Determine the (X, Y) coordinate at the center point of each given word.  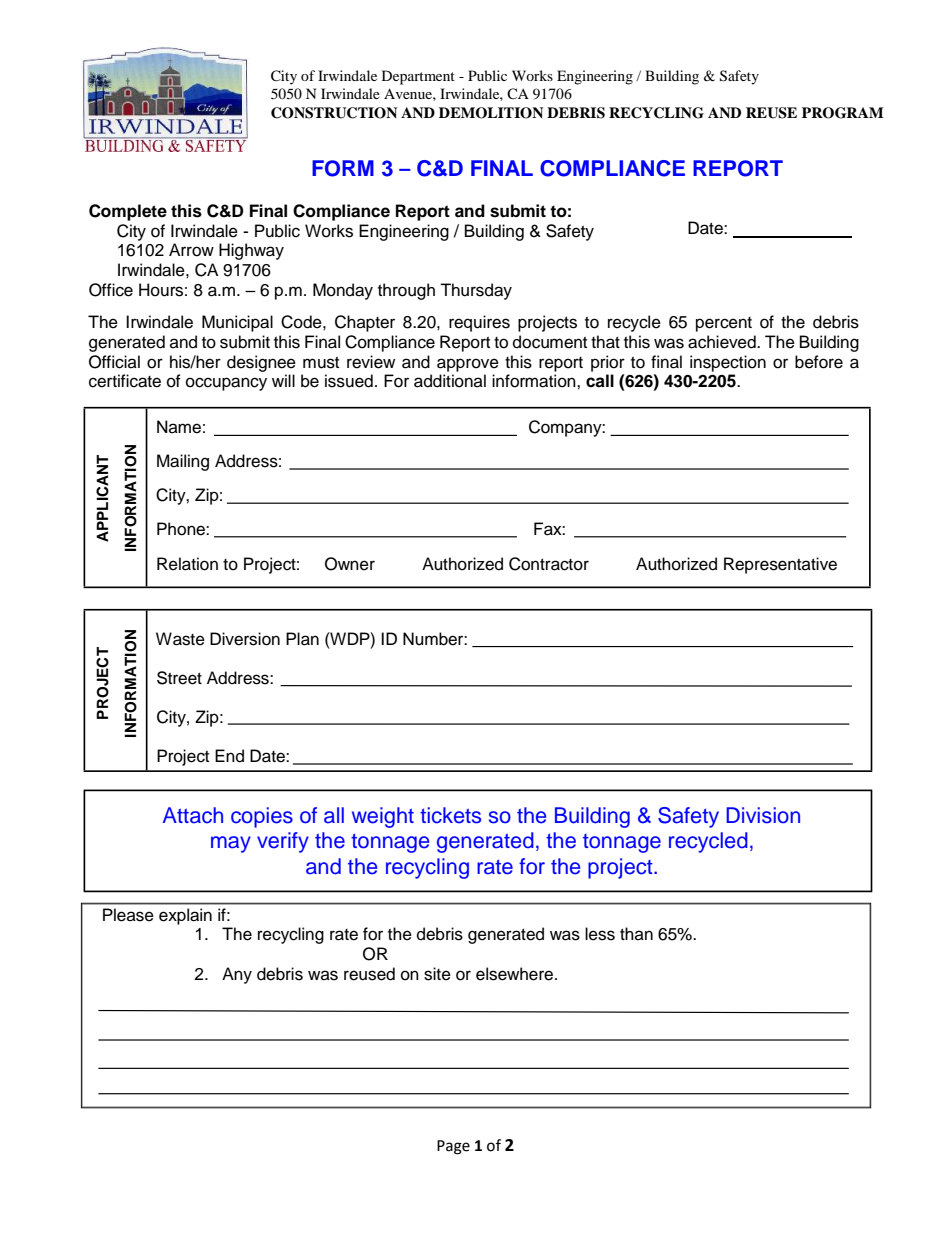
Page (453, 1147)
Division (763, 815)
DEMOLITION (491, 113)
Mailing (183, 462)
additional (450, 381)
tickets (450, 815)
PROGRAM (843, 113)
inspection (728, 363)
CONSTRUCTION (334, 113)
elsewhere (516, 974)
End (229, 756)
